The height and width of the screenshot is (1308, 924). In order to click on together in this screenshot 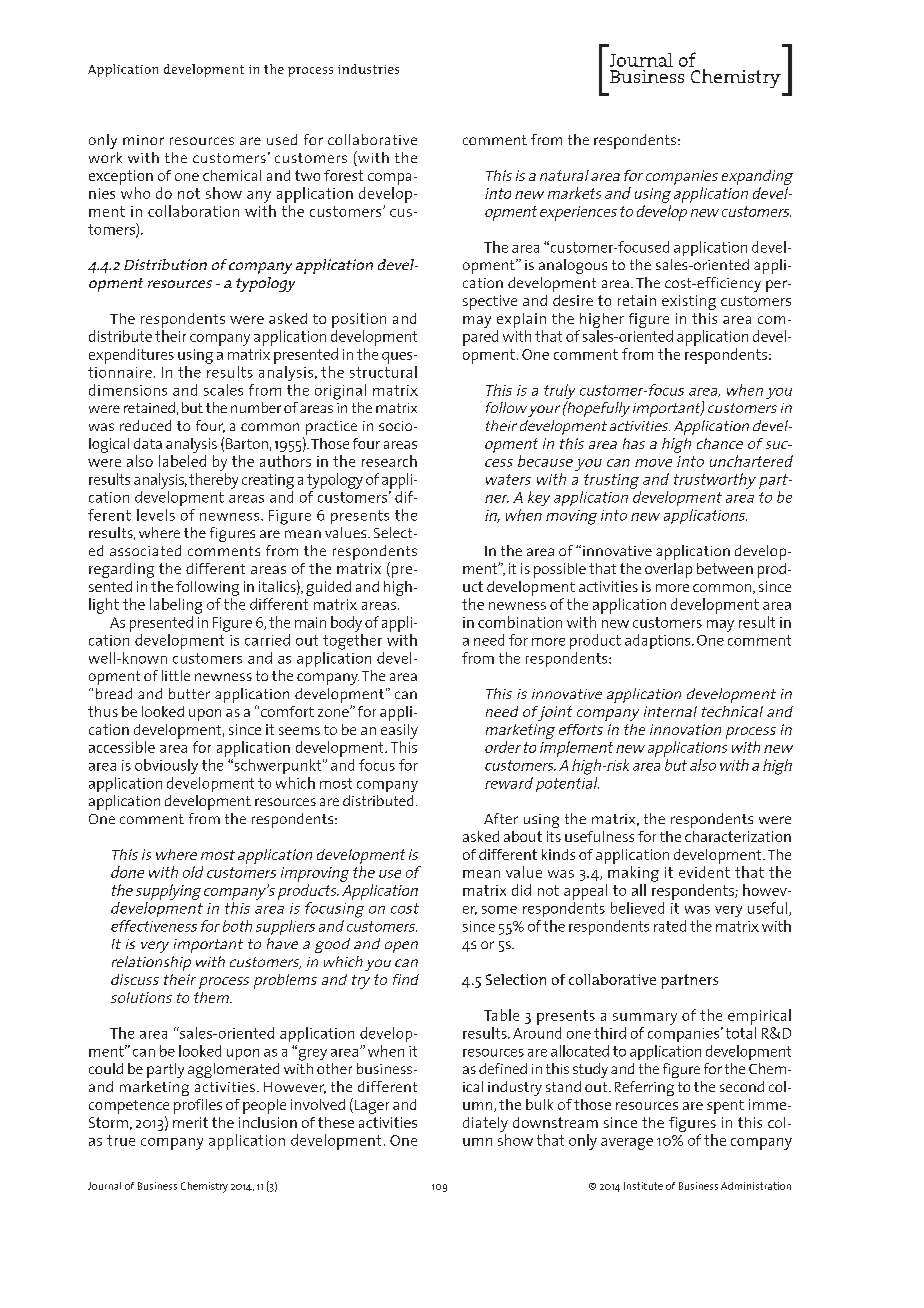, I will do `click(352, 642)`.
